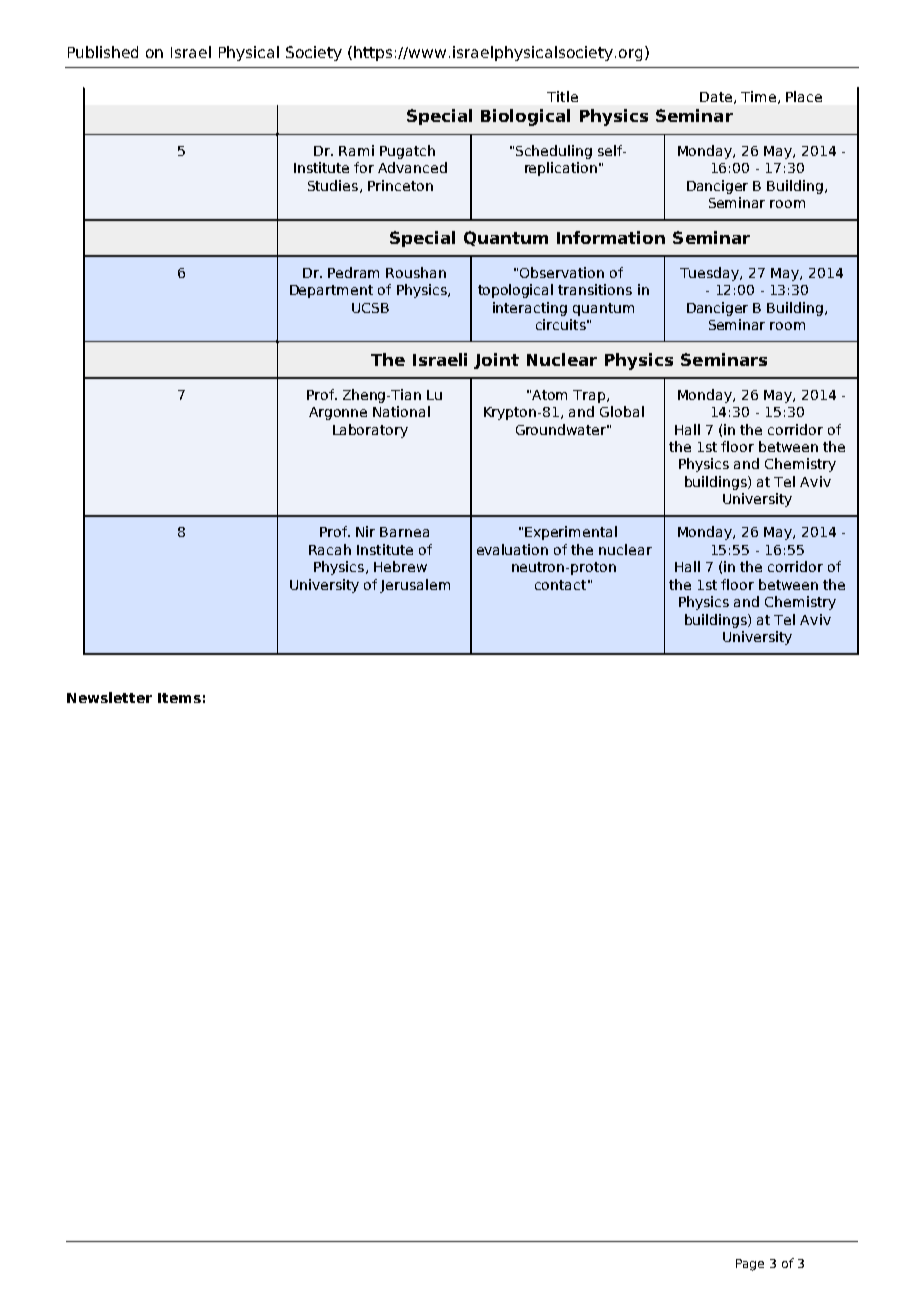  Describe the element at coordinates (103, 52) in the image. I see `Published` at that location.
